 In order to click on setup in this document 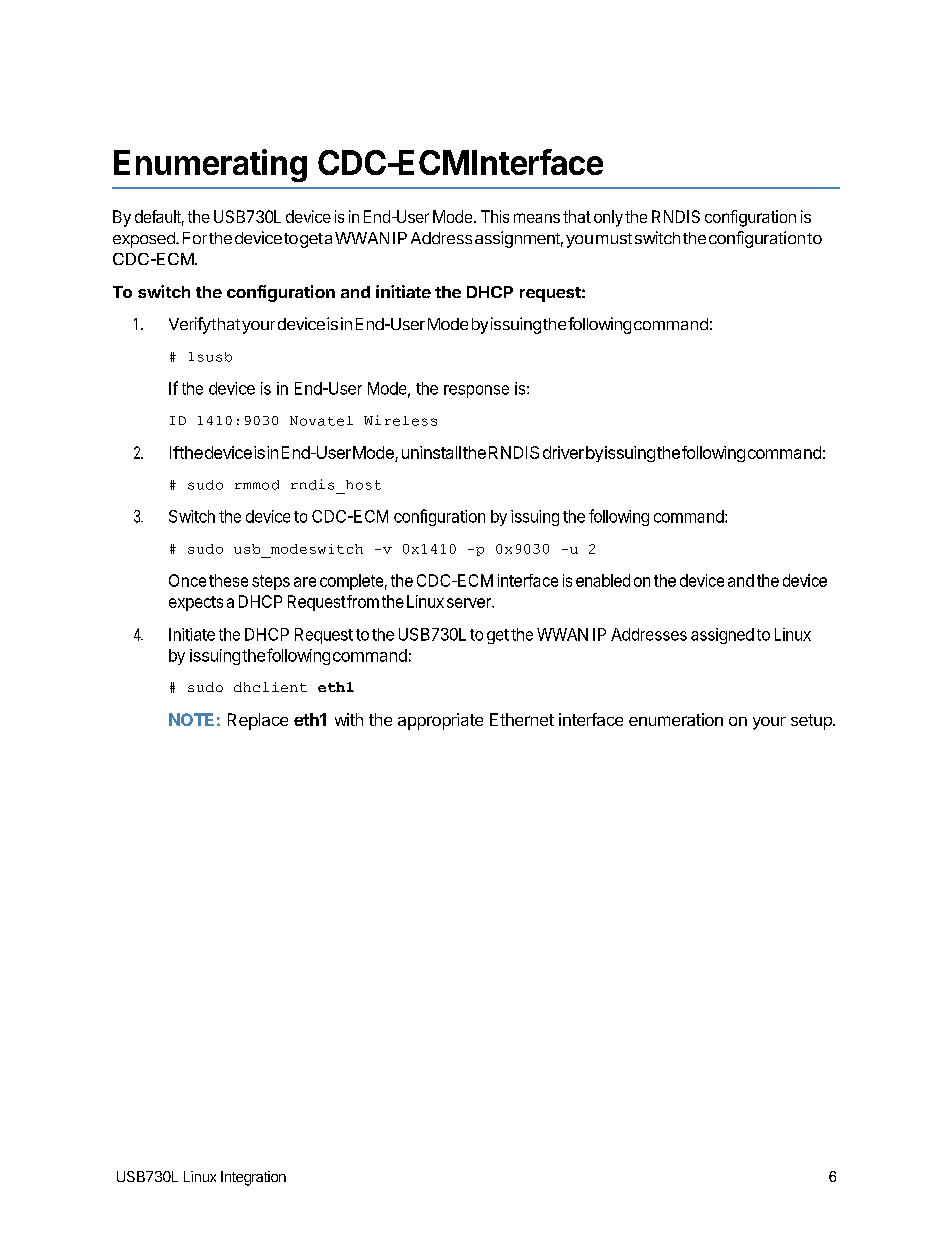, I will do `click(812, 722)`.
